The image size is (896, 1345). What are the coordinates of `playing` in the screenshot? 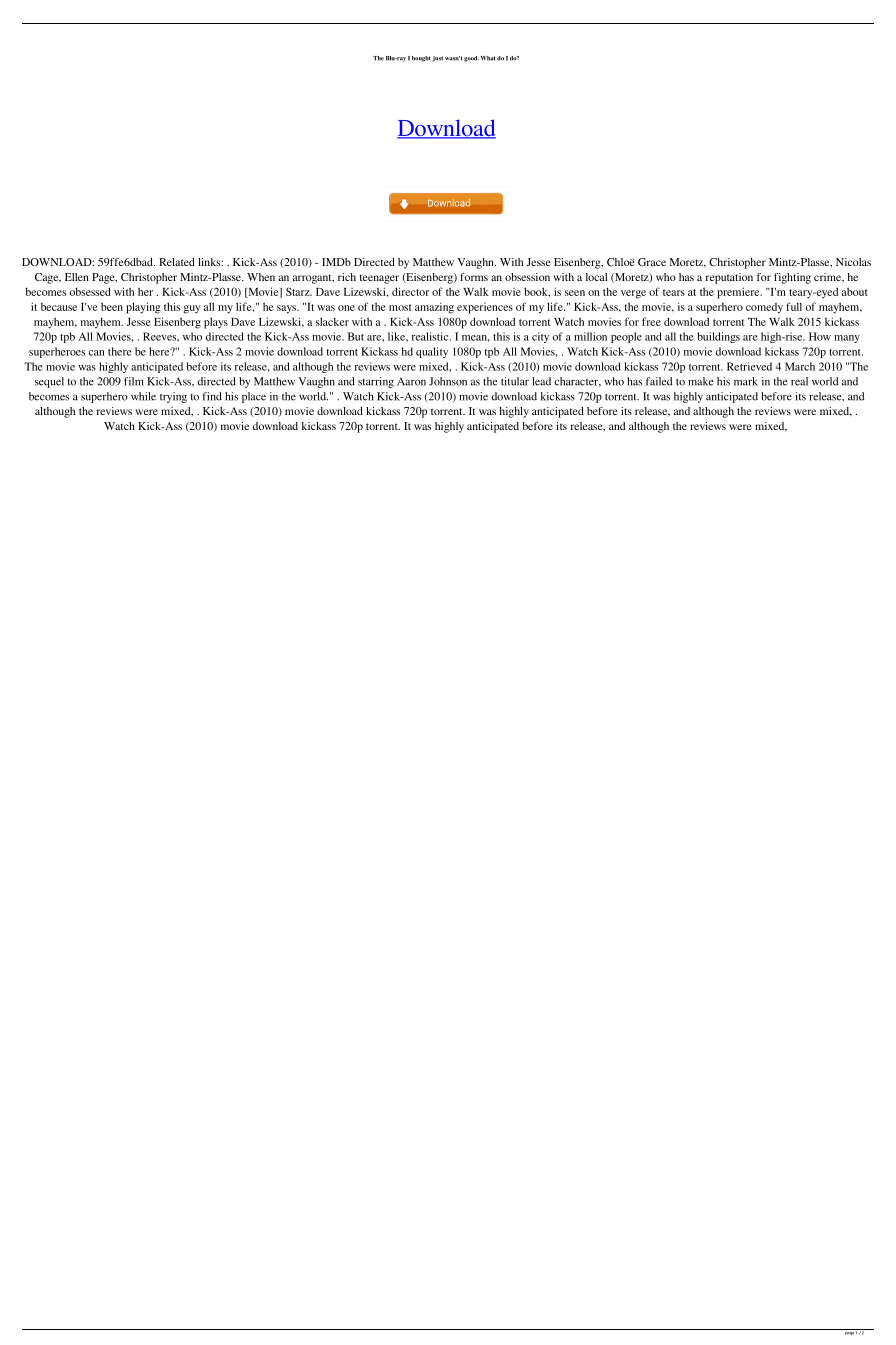 It's located at (143, 308).
